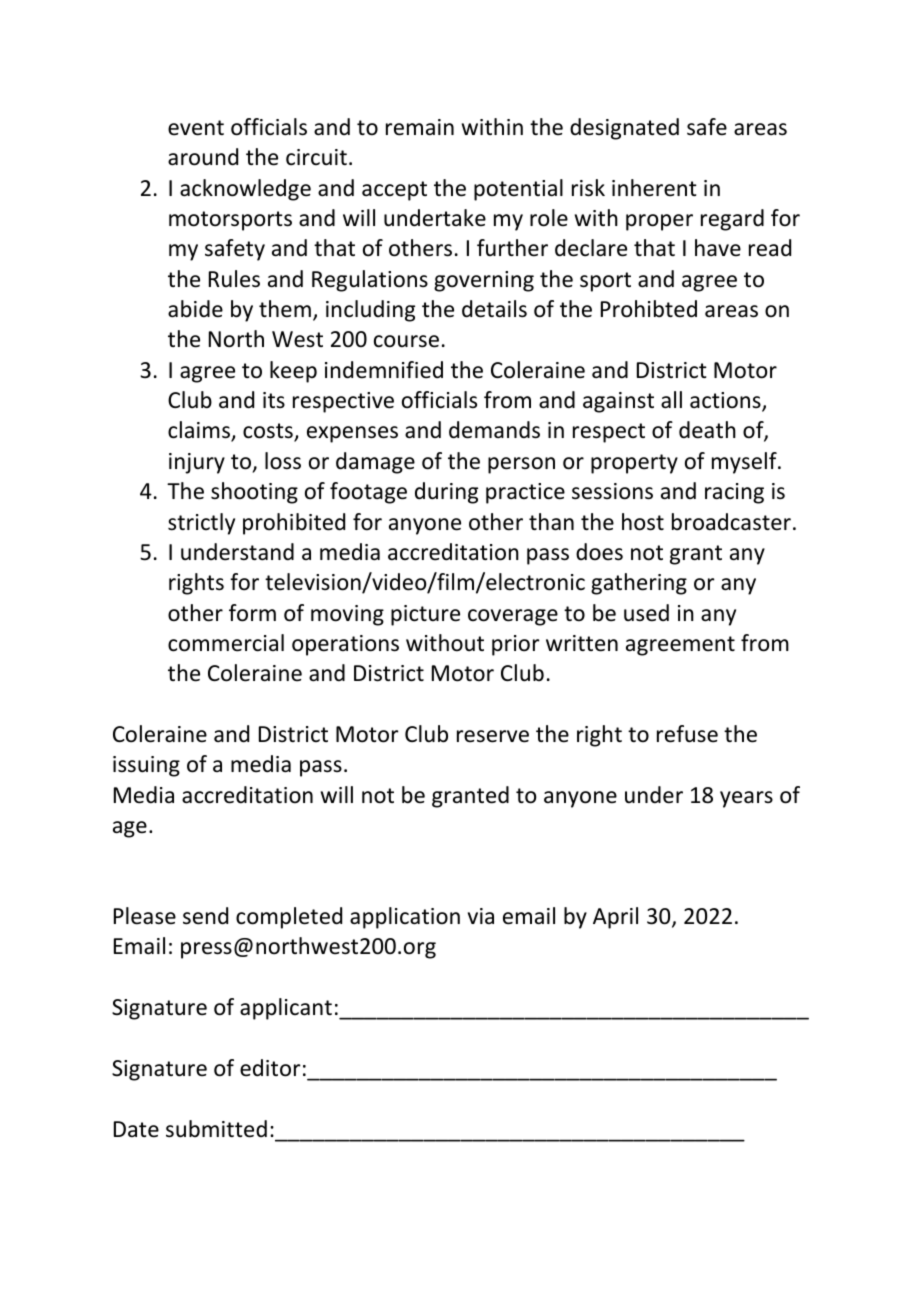  What do you see at coordinates (420, 127) in the page?
I see `remain` at bounding box center [420, 127].
